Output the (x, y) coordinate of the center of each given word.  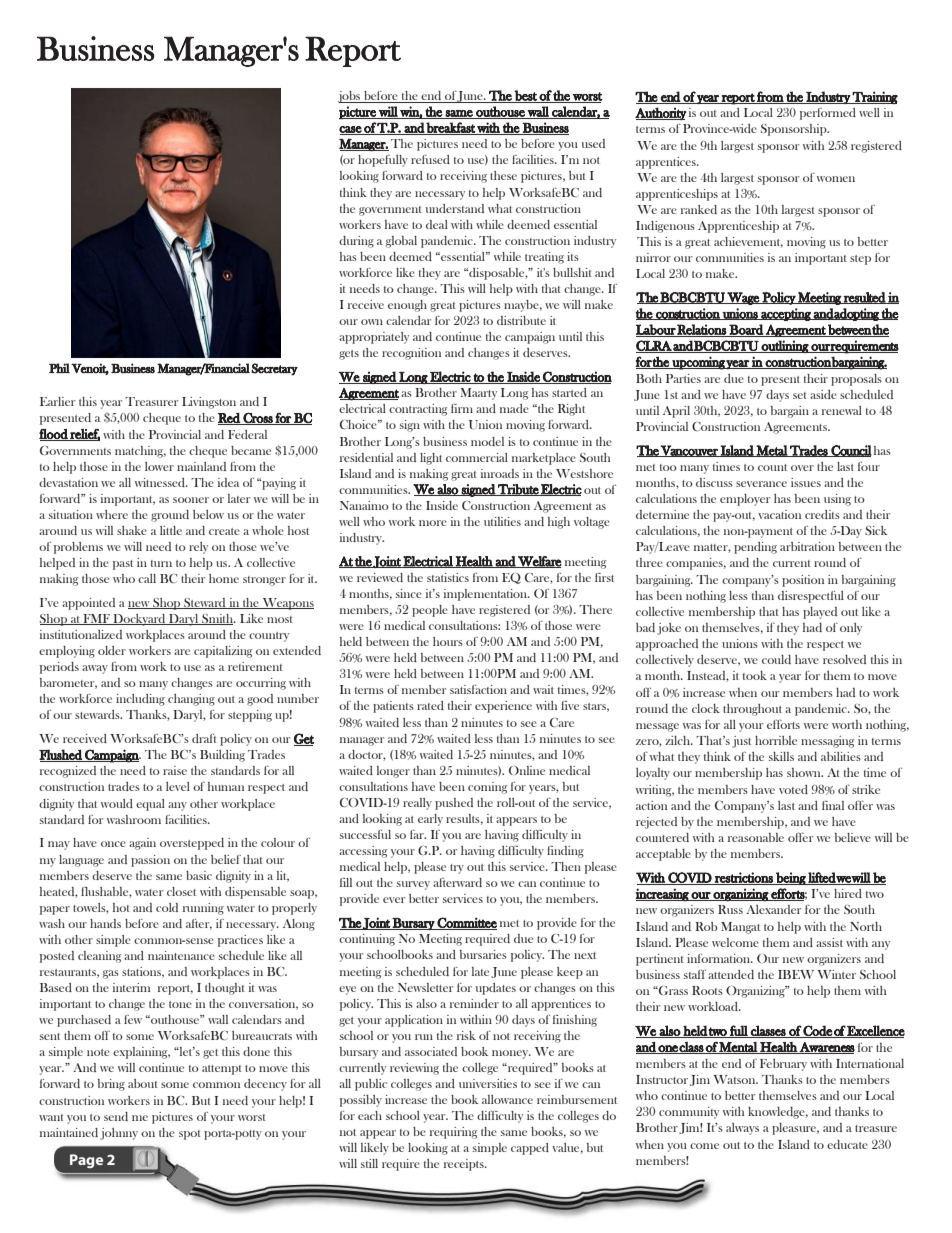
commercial (477, 457)
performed (828, 114)
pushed (454, 804)
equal (150, 805)
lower (159, 466)
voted (793, 789)
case (351, 130)
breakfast (451, 128)
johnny (119, 1134)
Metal (772, 451)
